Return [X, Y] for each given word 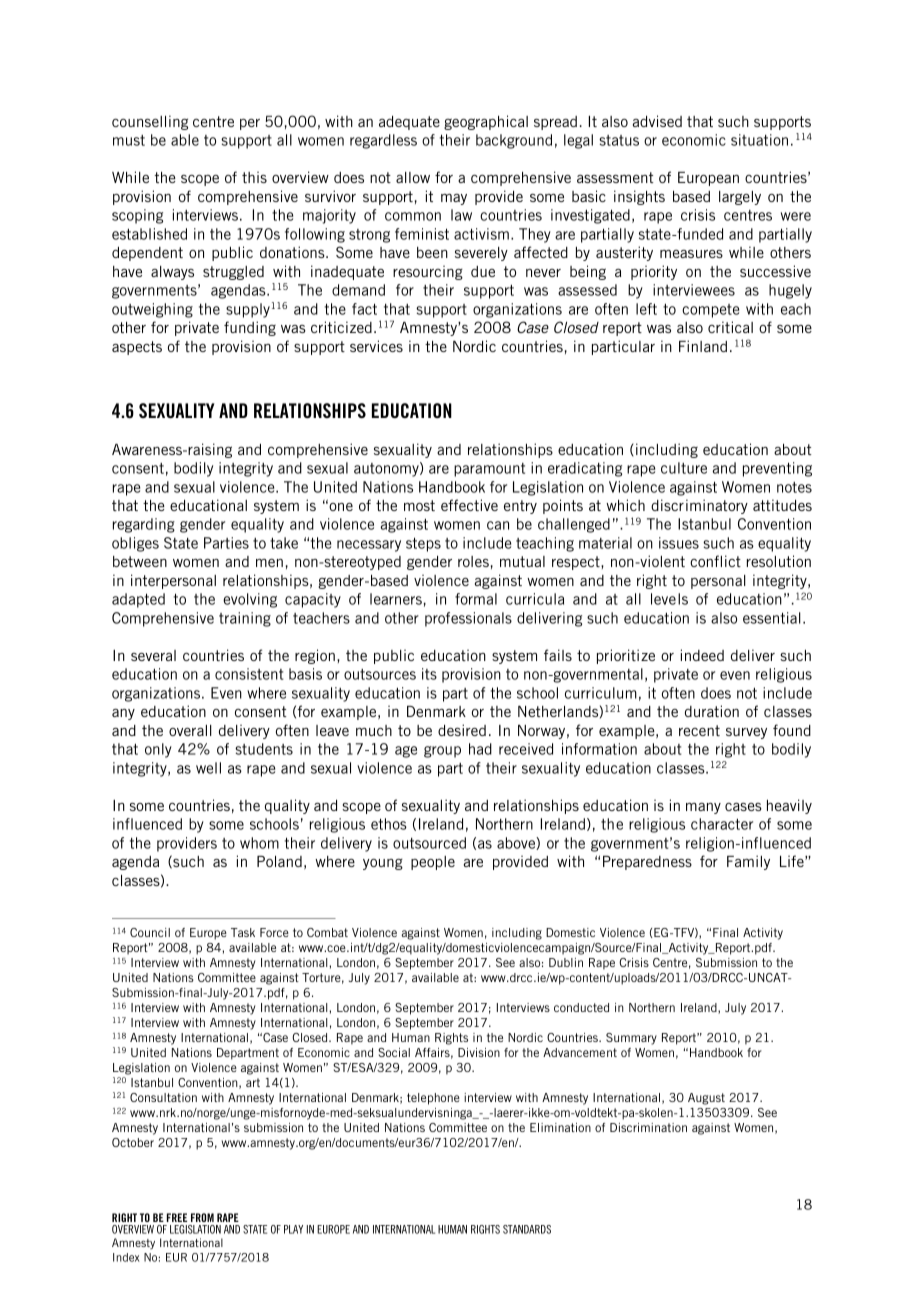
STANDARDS [527, 1229]
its [429, 674]
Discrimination [648, 1127]
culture [684, 468]
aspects [137, 348]
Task [243, 932]
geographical [486, 122]
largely [740, 198]
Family [748, 862]
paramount [489, 470]
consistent [249, 674]
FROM [202, 1217]
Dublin [566, 962]
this [254, 177]
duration [712, 711]
